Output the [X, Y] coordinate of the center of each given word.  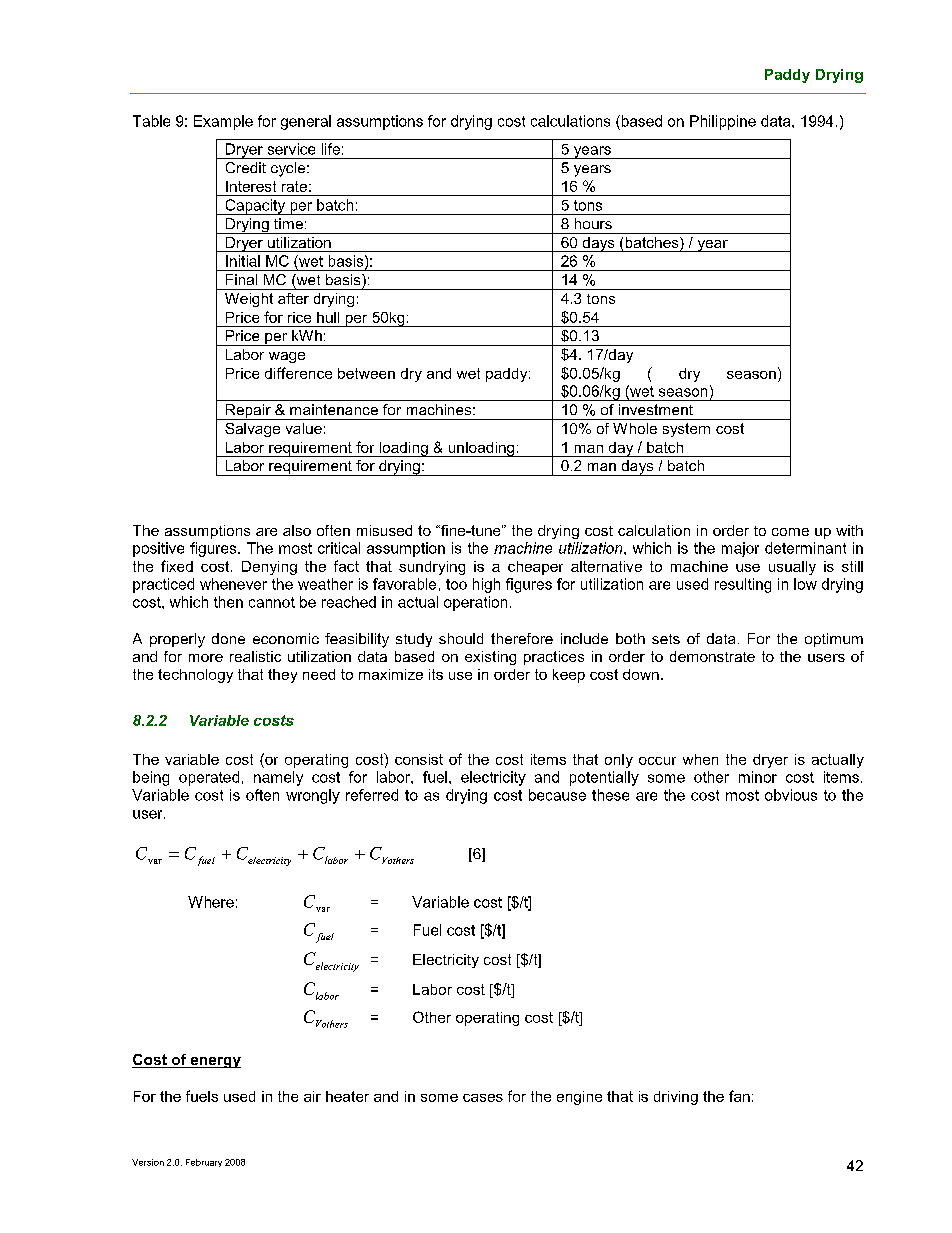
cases [483, 1098]
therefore [522, 638]
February [204, 1163]
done [228, 638]
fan [739, 1096]
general [306, 122]
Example [223, 122]
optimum [834, 640]
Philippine [723, 122]
